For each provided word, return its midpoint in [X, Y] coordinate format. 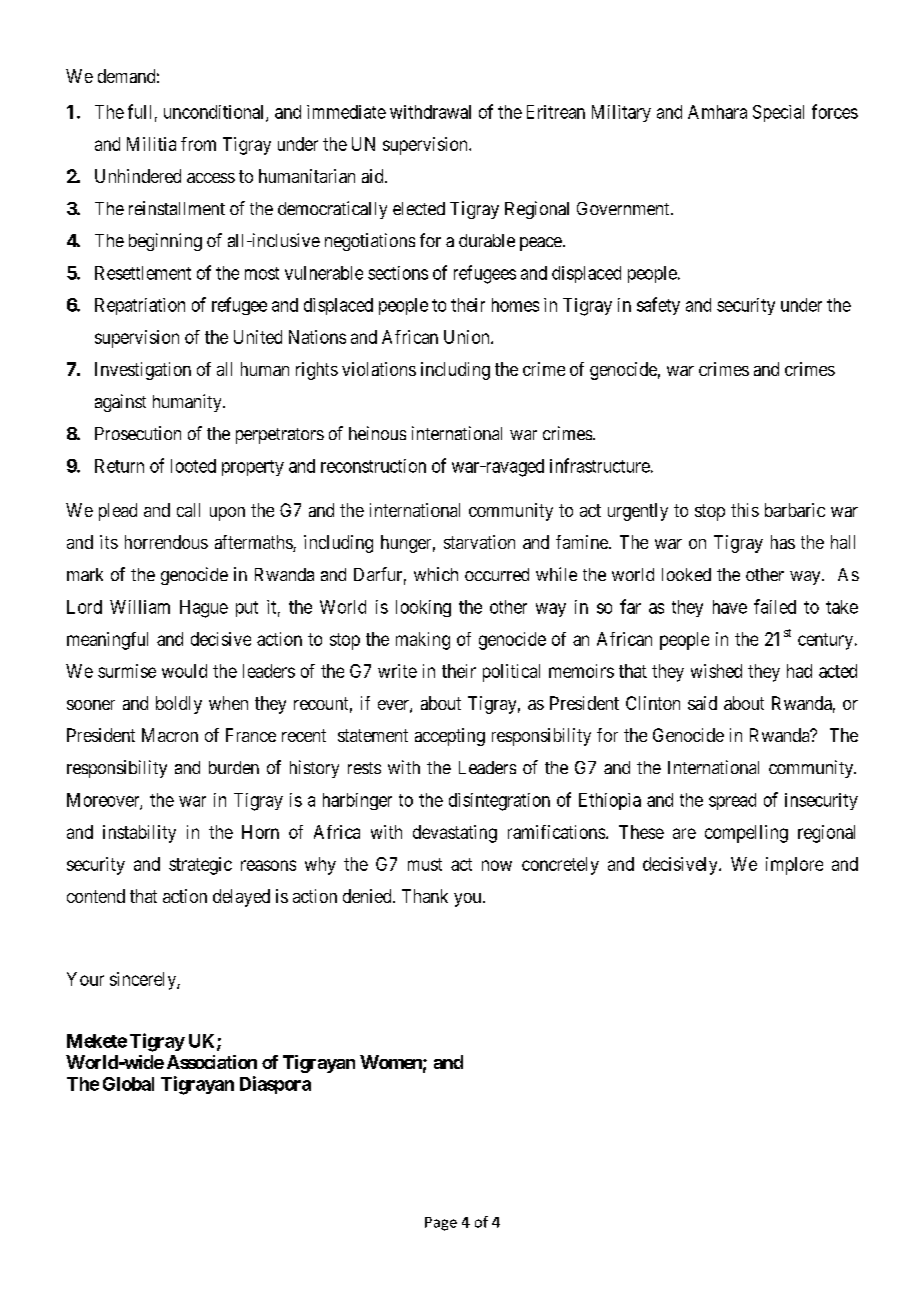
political [511, 673]
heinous [377, 433]
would [184, 671]
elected [419, 208]
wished [716, 671]
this [745, 510]
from [198, 144]
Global [128, 1084]
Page [441, 1224]
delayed [241, 898]
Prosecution [138, 433]
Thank [425, 896]
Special [778, 113]
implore [794, 866]
